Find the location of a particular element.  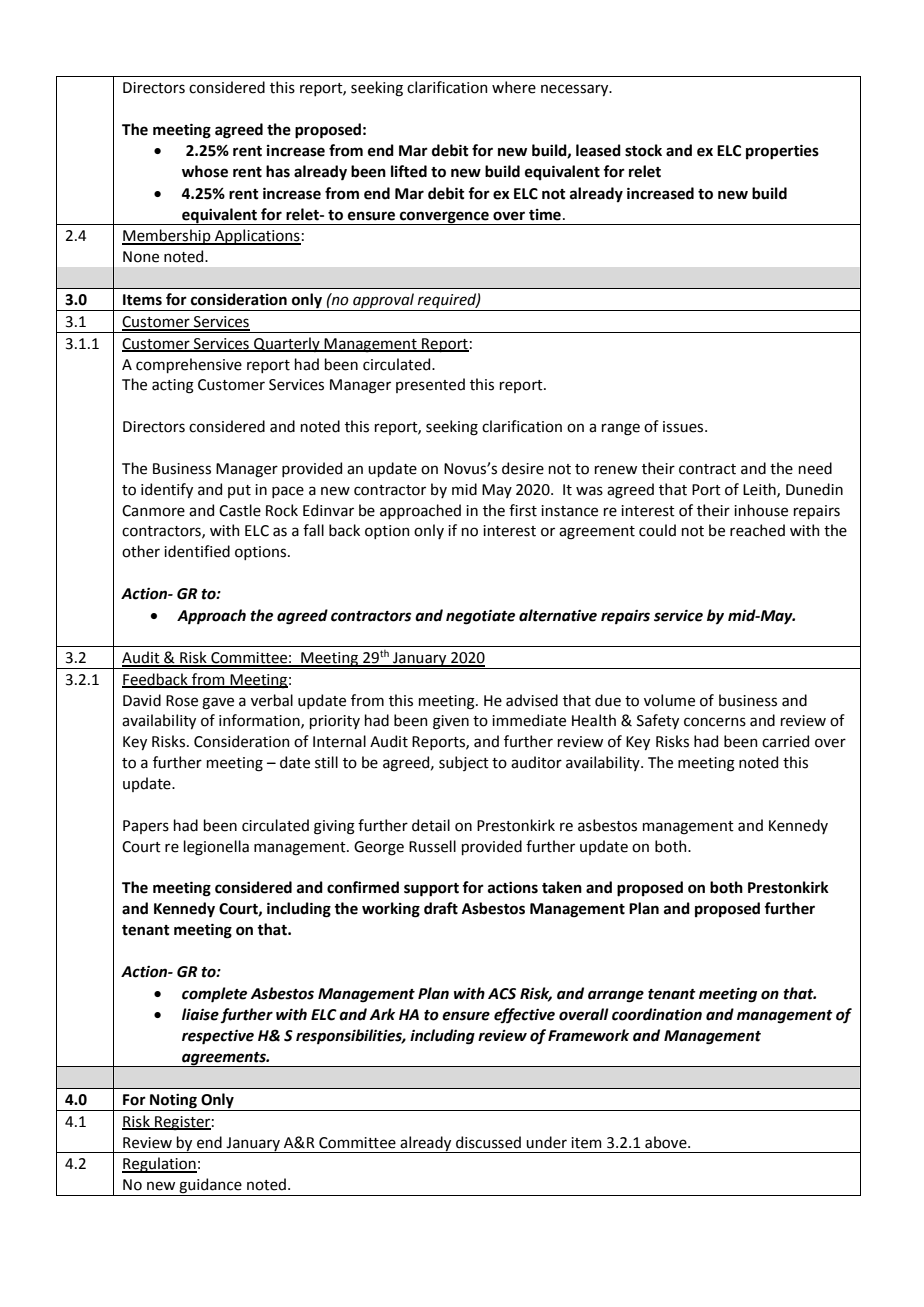

draft is located at coordinates (441, 908).
